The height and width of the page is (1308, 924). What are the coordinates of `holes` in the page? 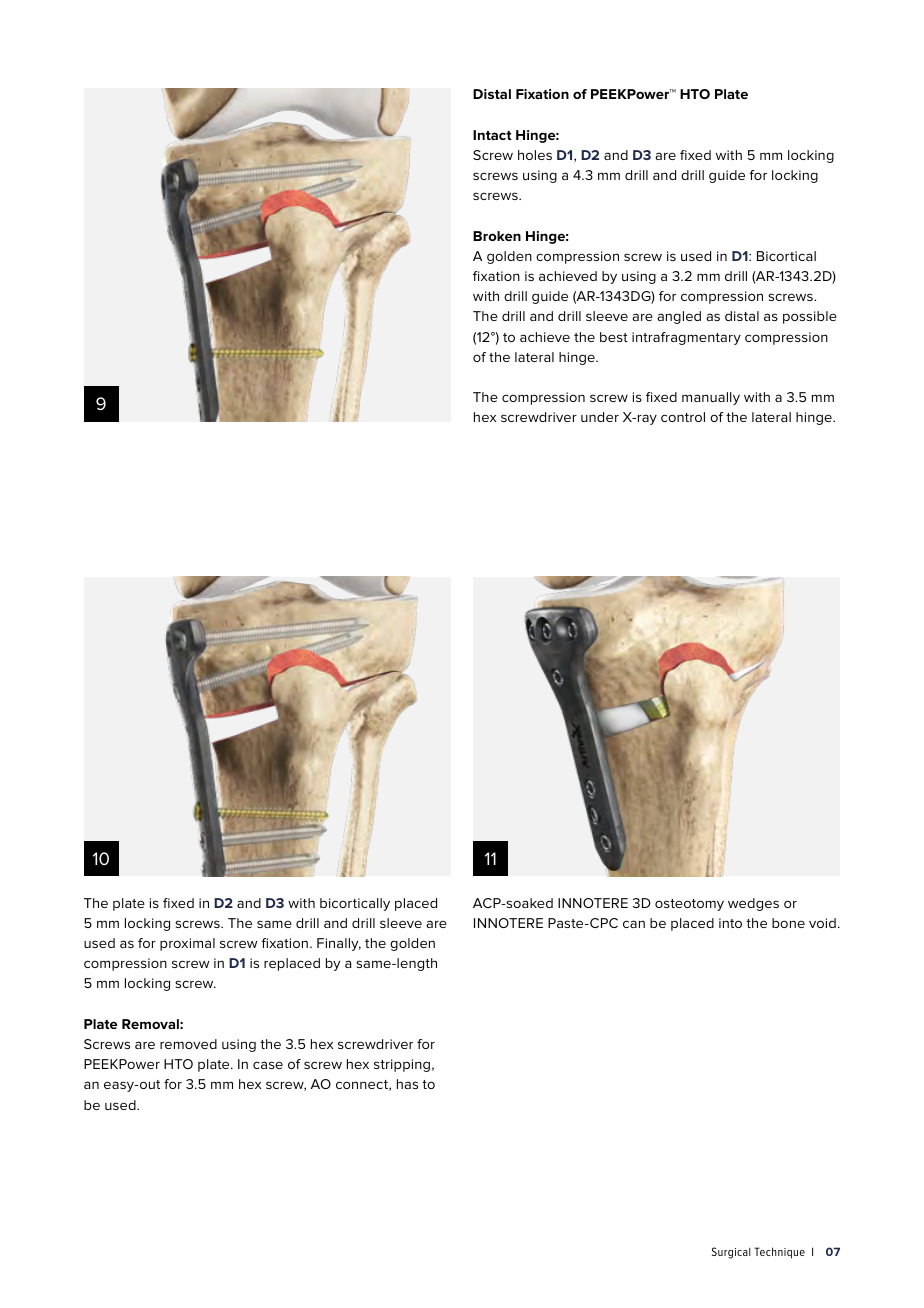 It's located at (535, 155).
